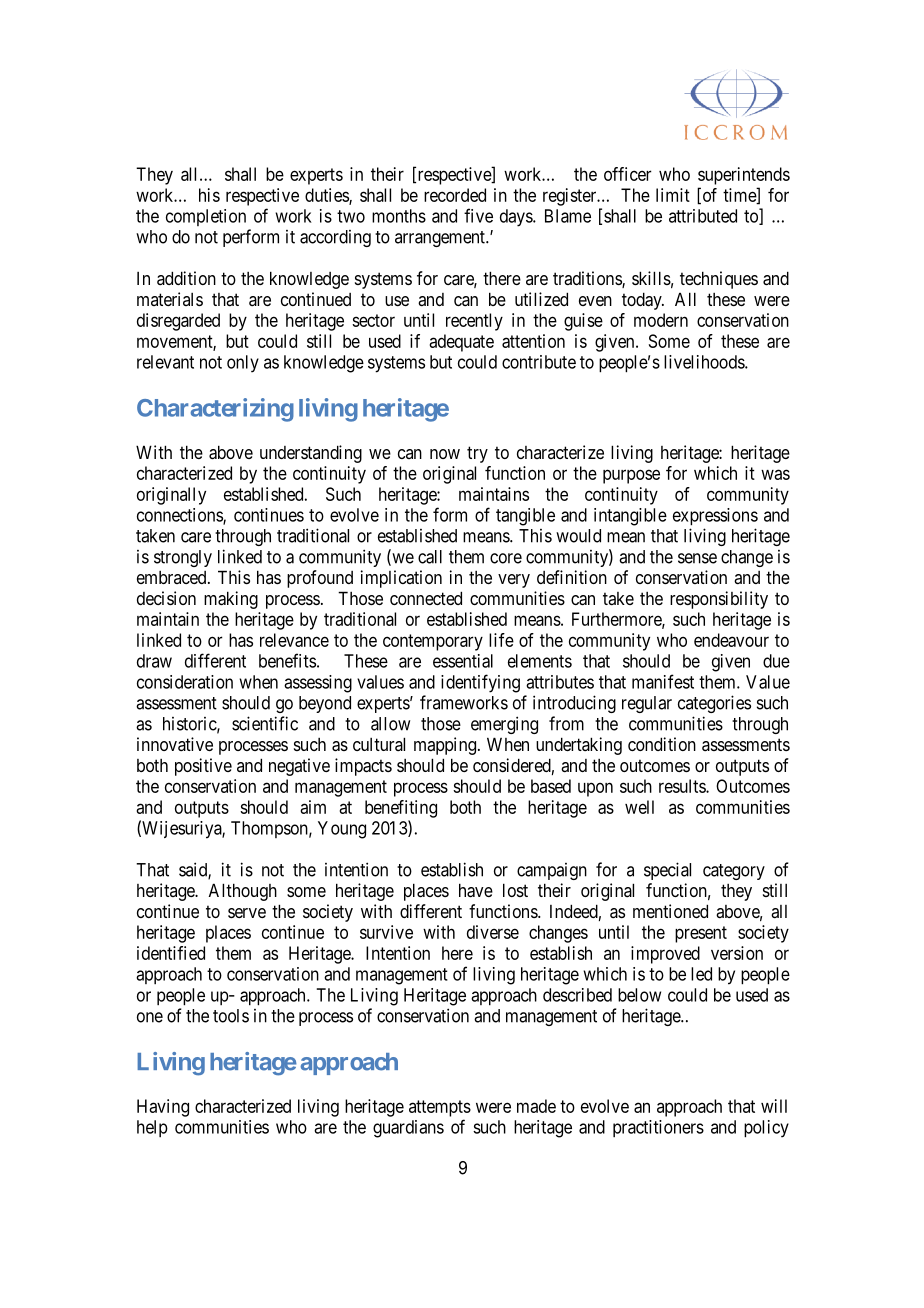 Image resolution: width=924 pixels, height=1308 pixels. What do you see at coordinates (703, 216) in the image?
I see `attributed` at bounding box center [703, 216].
